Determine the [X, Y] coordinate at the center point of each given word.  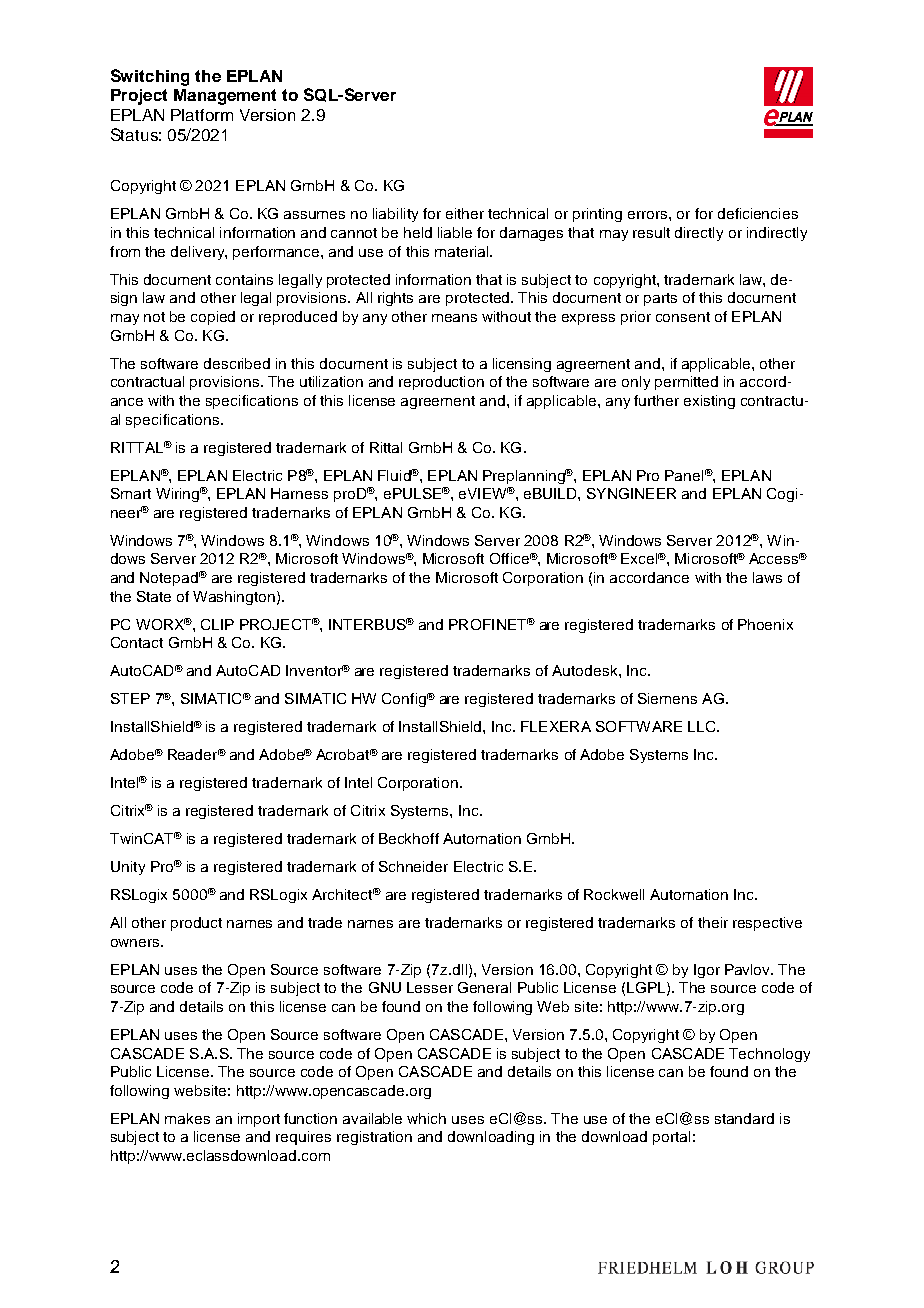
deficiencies [758, 213]
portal [671, 1138]
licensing [522, 365]
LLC [703, 726]
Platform [202, 115]
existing [709, 402]
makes [187, 1118]
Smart [131, 493]
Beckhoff [409, 838]
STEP [130, 698]
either [465, 213]
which [426, 1118]
